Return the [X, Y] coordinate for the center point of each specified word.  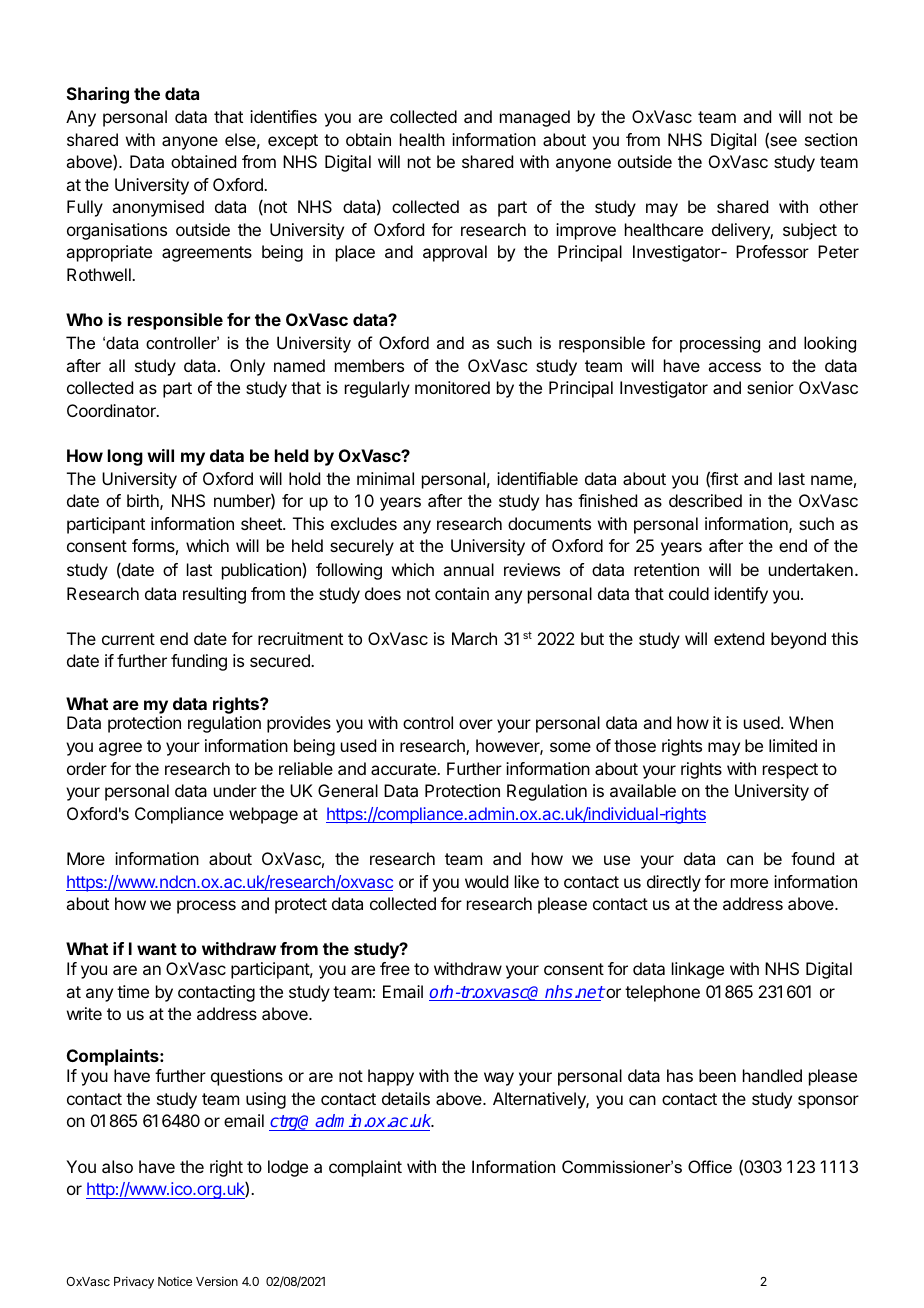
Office [710, 1166]
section [831, 139]
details [406, 1098]
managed [535, 118]
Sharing [98, 95]
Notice [175, 1281]
